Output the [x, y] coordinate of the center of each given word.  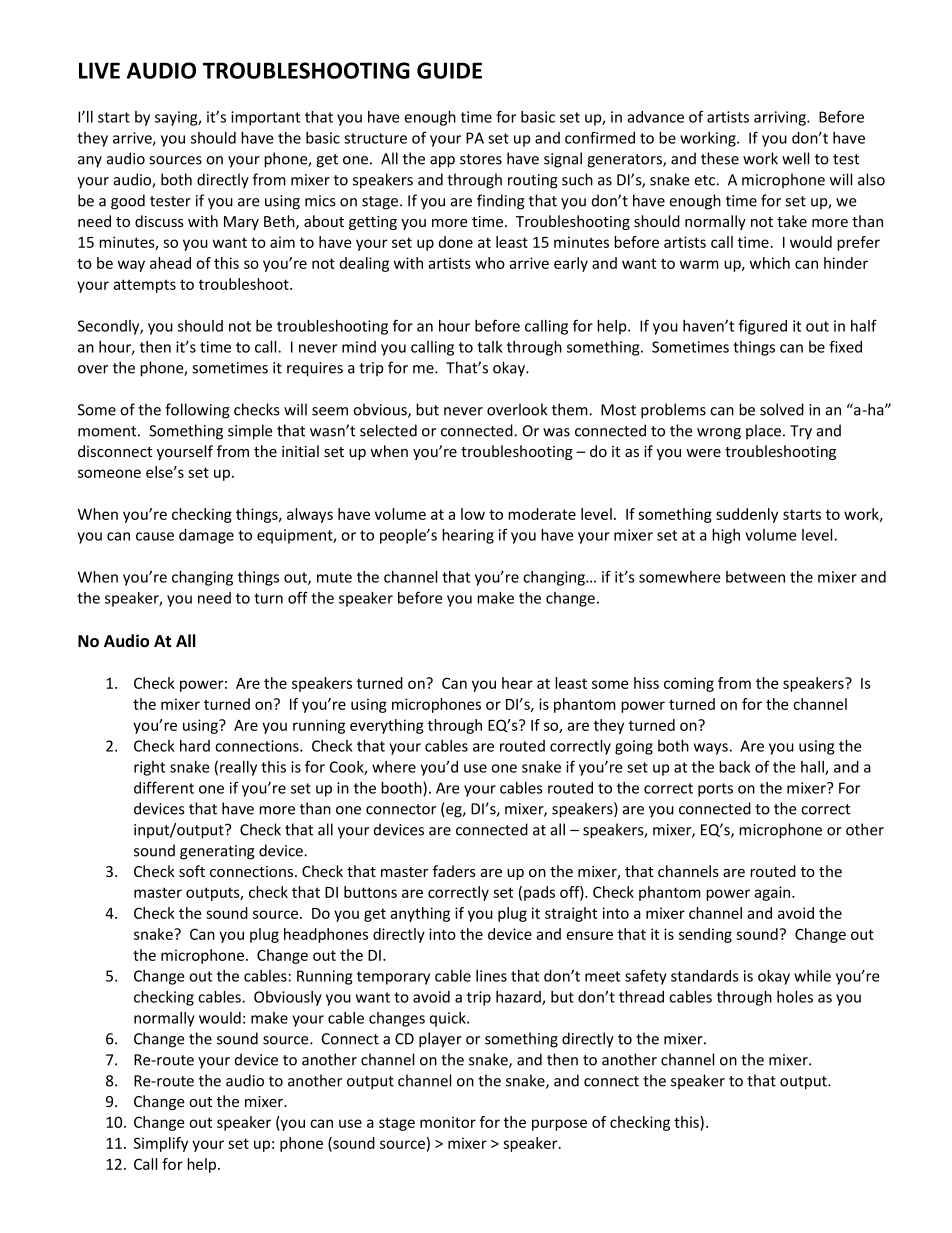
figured [763, 327]
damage [206, 536]
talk [490, 347]
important [265, 118]
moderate [542, 514]
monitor [448, 1122]
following [197, 411]
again [773, 893]
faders [454, 871]
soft [192, 871]
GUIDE [449, 70]
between [755, 577]
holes [795, 997]
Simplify [161, 1144]
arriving [781, 118]
